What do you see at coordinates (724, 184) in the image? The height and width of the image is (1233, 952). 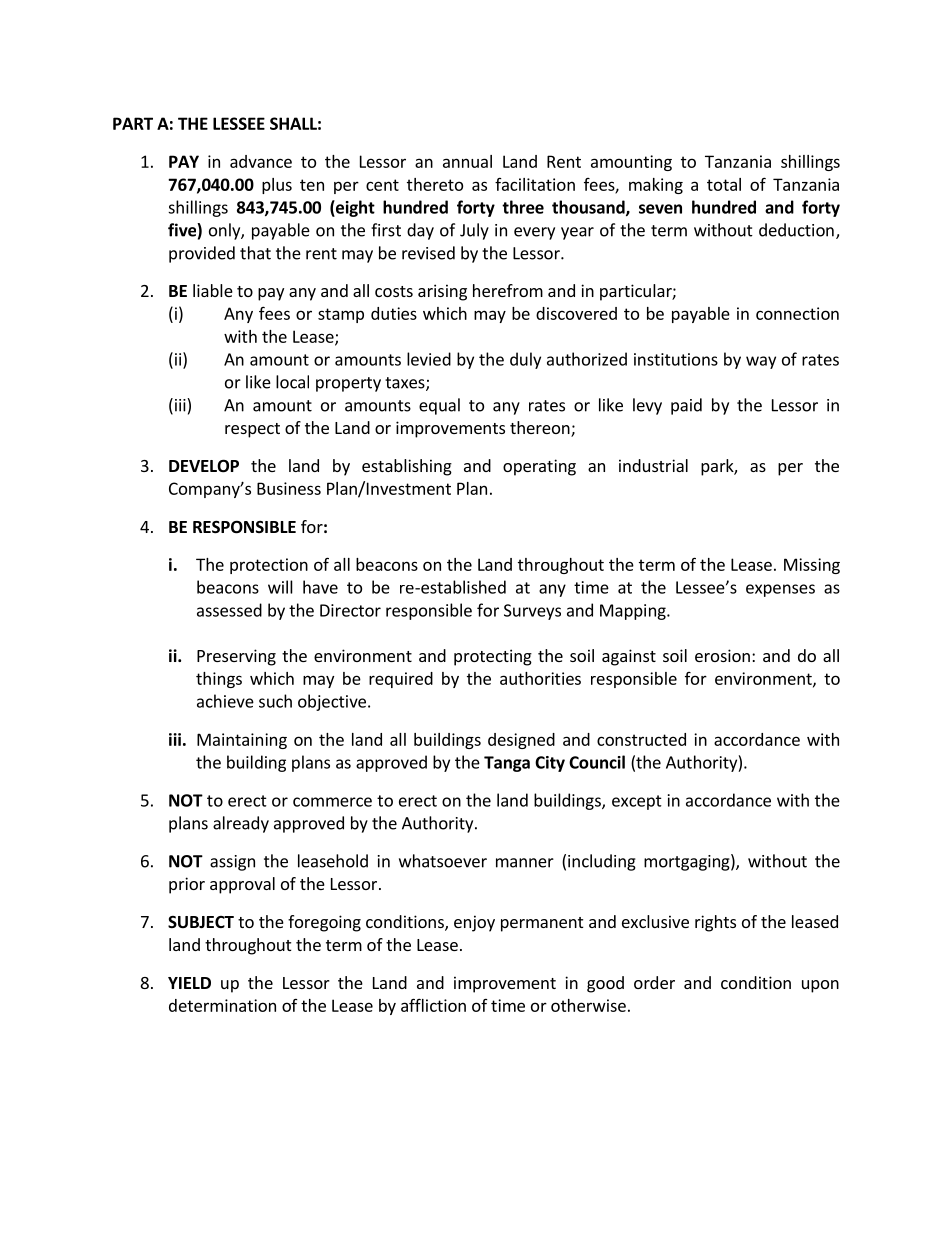 I see `total` at bounding box center [724, 184].
